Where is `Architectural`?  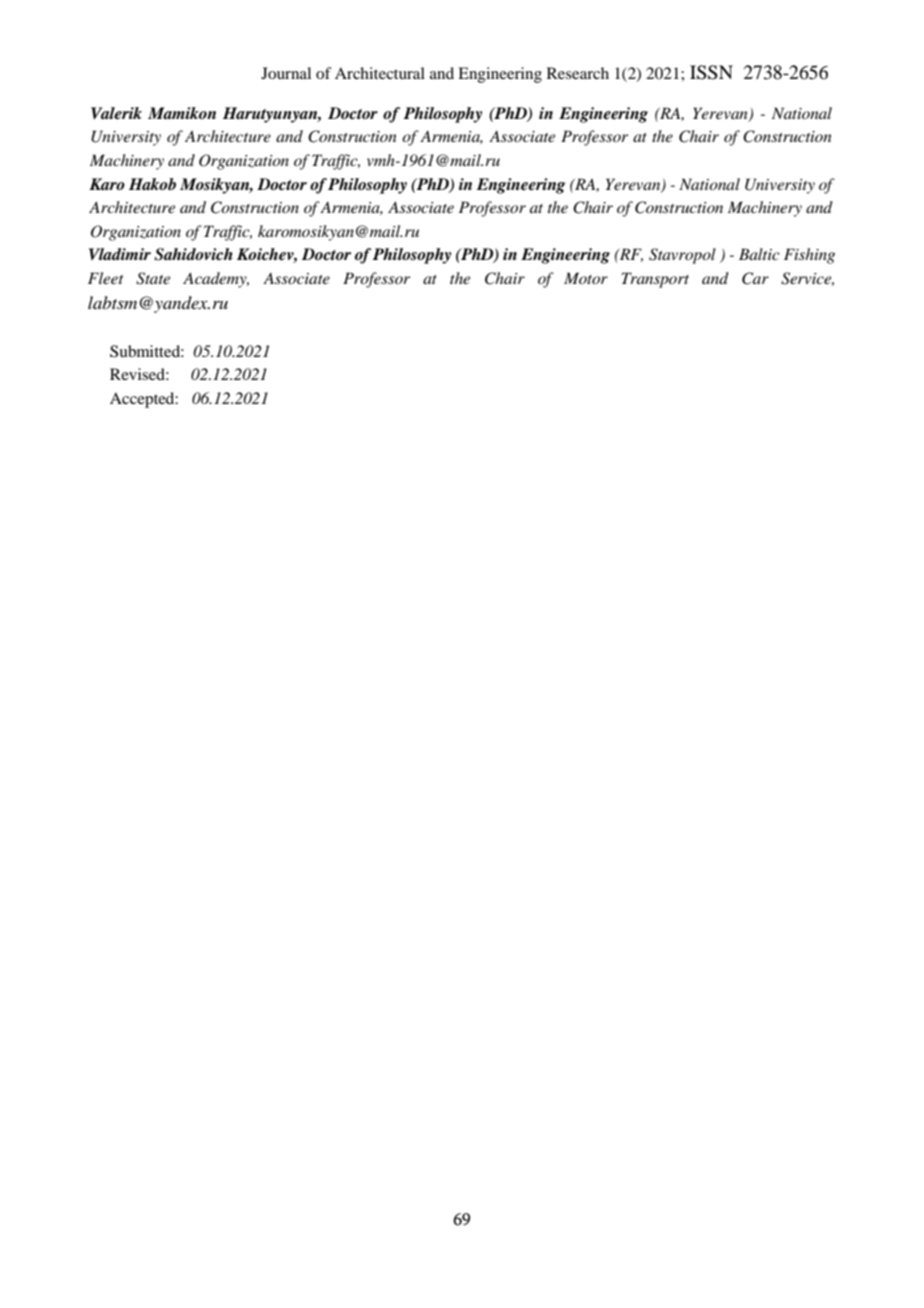 Architectural is located at coordinates (380, 73).
